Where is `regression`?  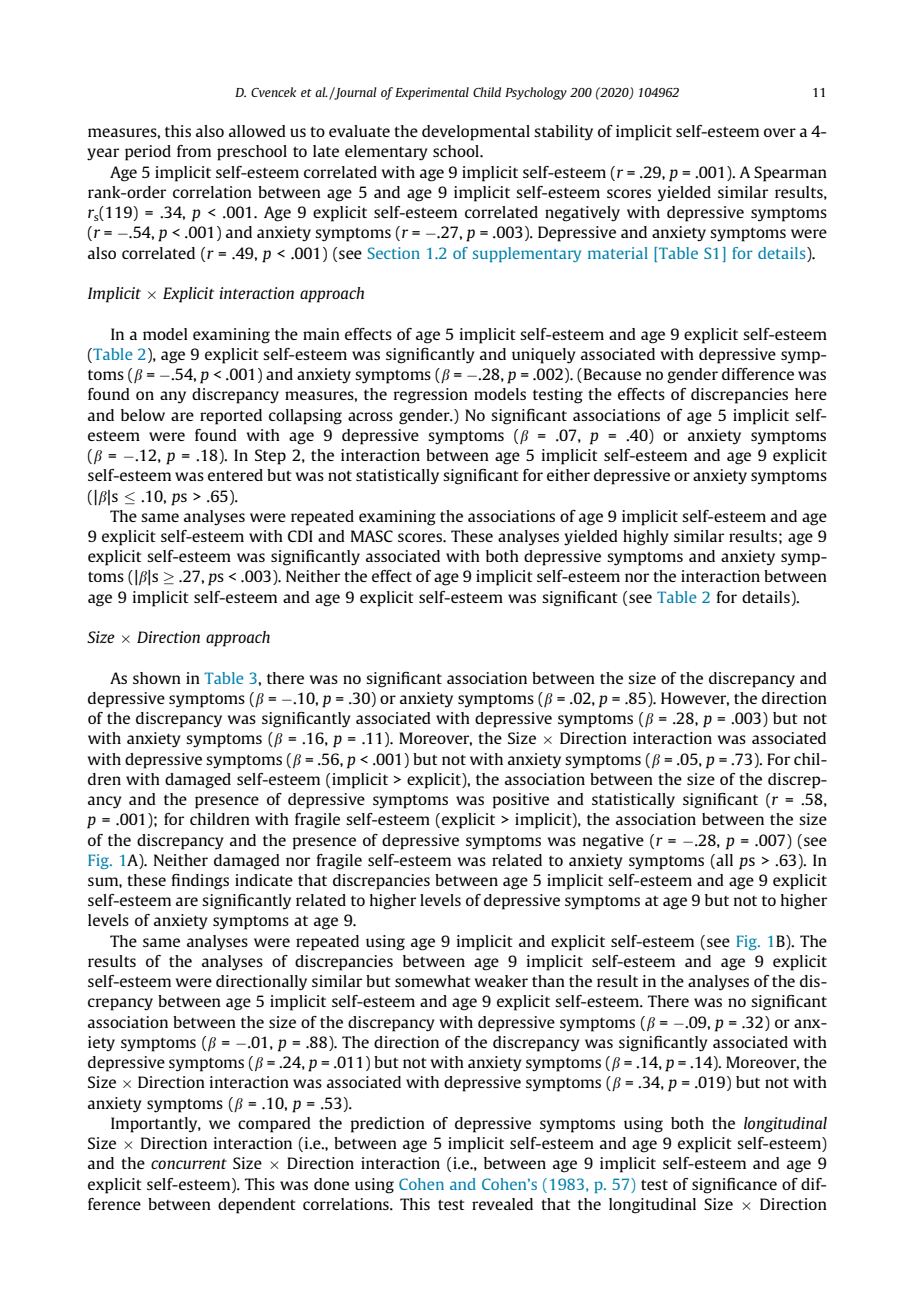 regression is located at coordinates (431, 396).
